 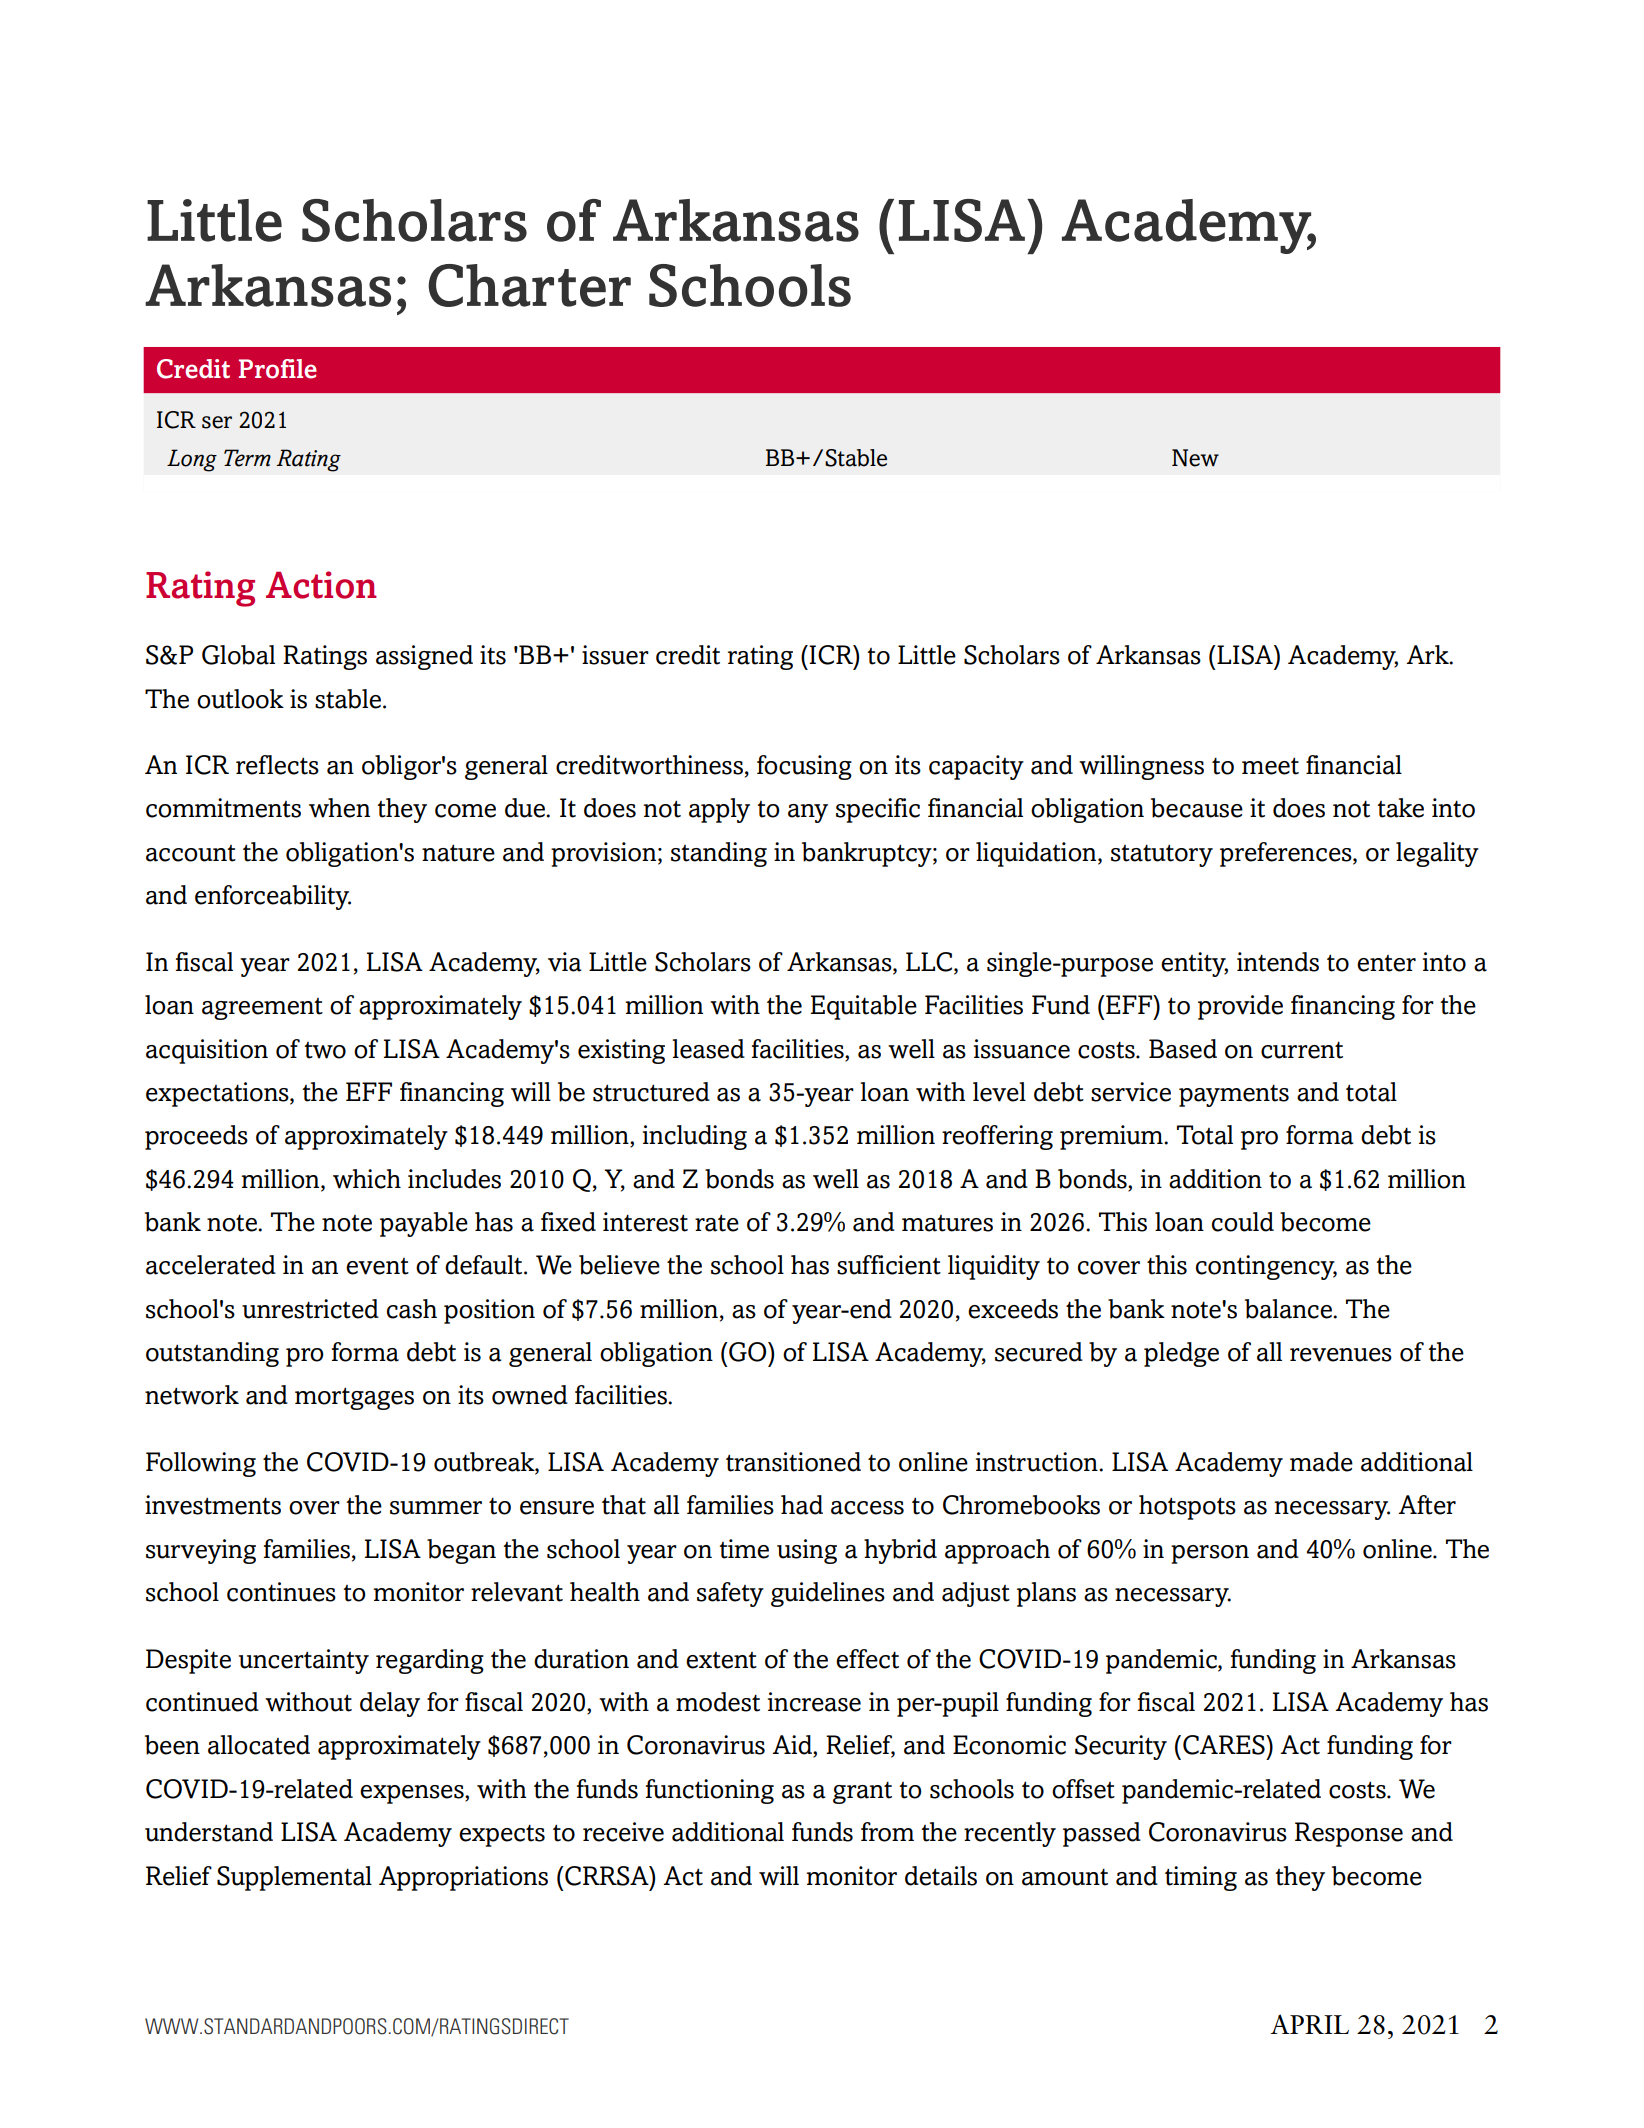 What do you see at coordinates (941, 1876) in the image?
I see `details` at bounding box center [941, 1876].
